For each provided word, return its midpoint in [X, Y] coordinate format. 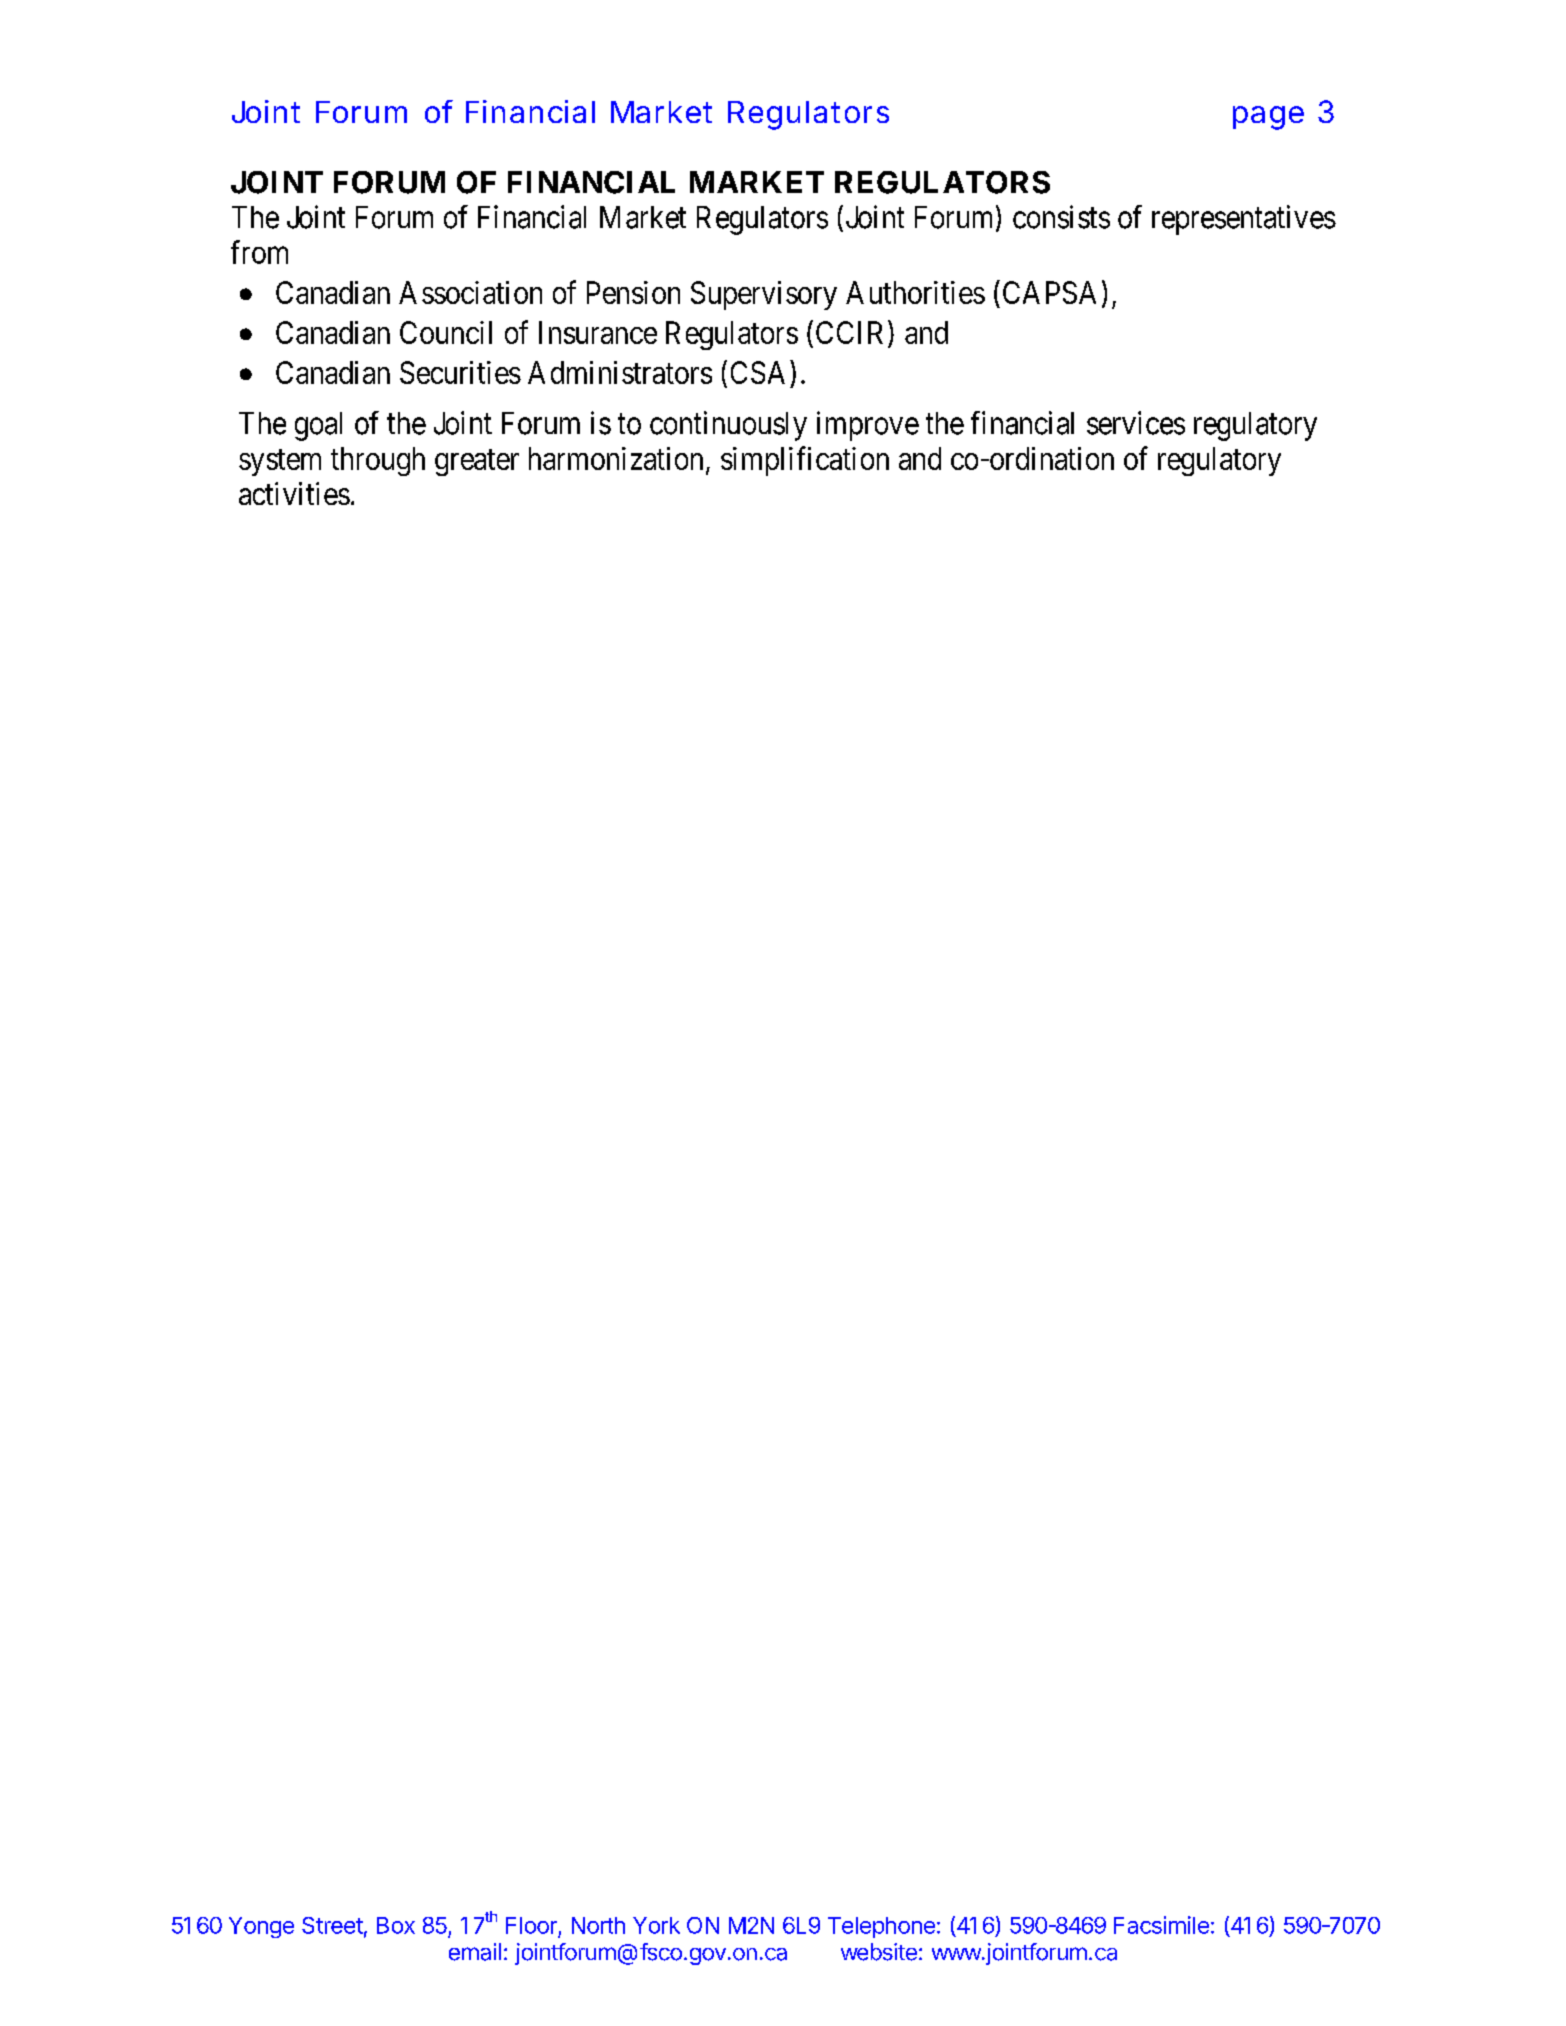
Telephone [881, 1927]
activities [294, 493]
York [656, 1925]
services [1136, 423]
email [475, 1952]
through [378, 461]
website [879, 1952]
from [259, 252]
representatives [1244, 220]
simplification [805, 461]
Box [396, 1925]
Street [332, 1925]
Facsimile [1161, 1925]
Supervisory [764, 295]
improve [868, 426]
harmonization [616, 458]
